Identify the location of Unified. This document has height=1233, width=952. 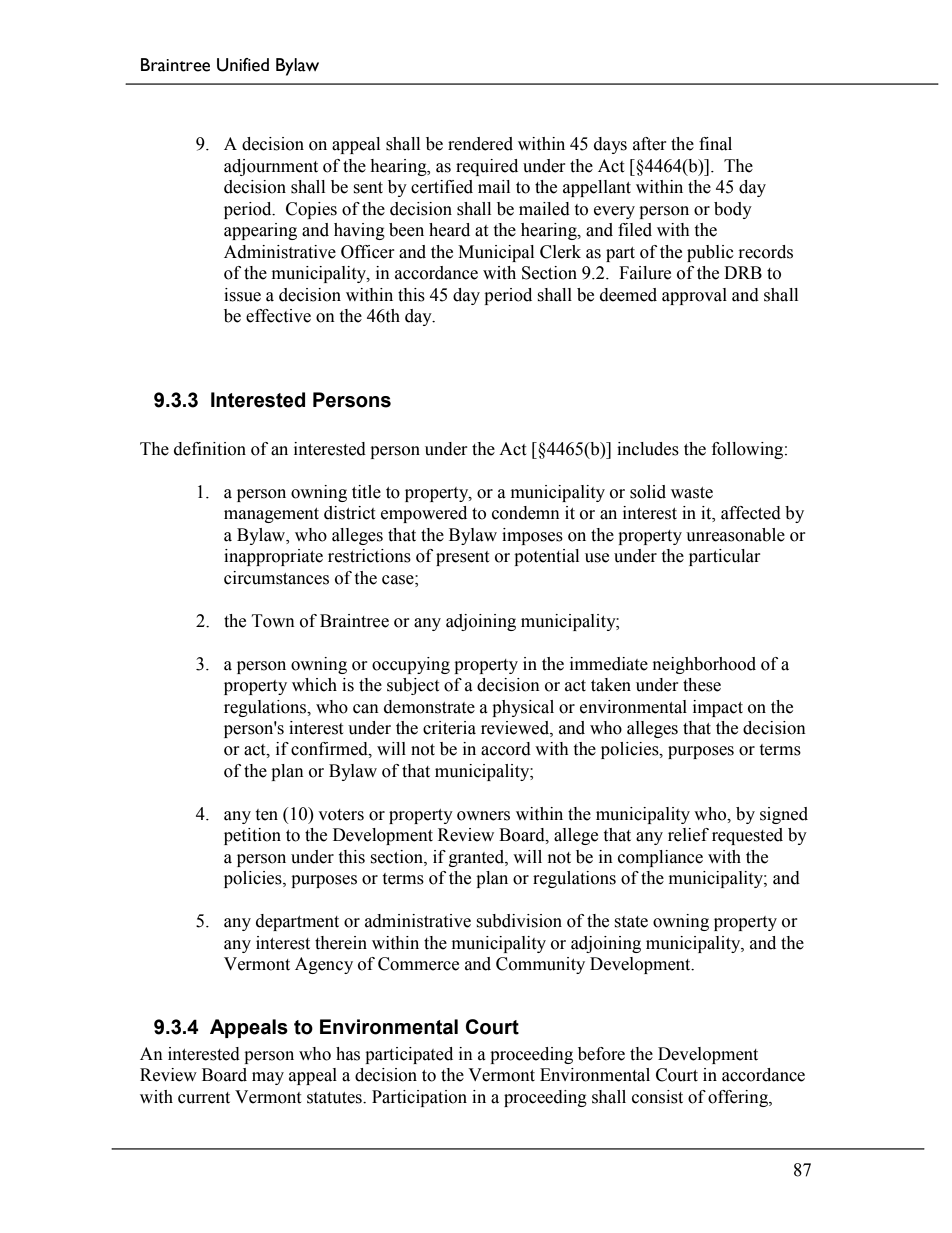
(243, 65).
